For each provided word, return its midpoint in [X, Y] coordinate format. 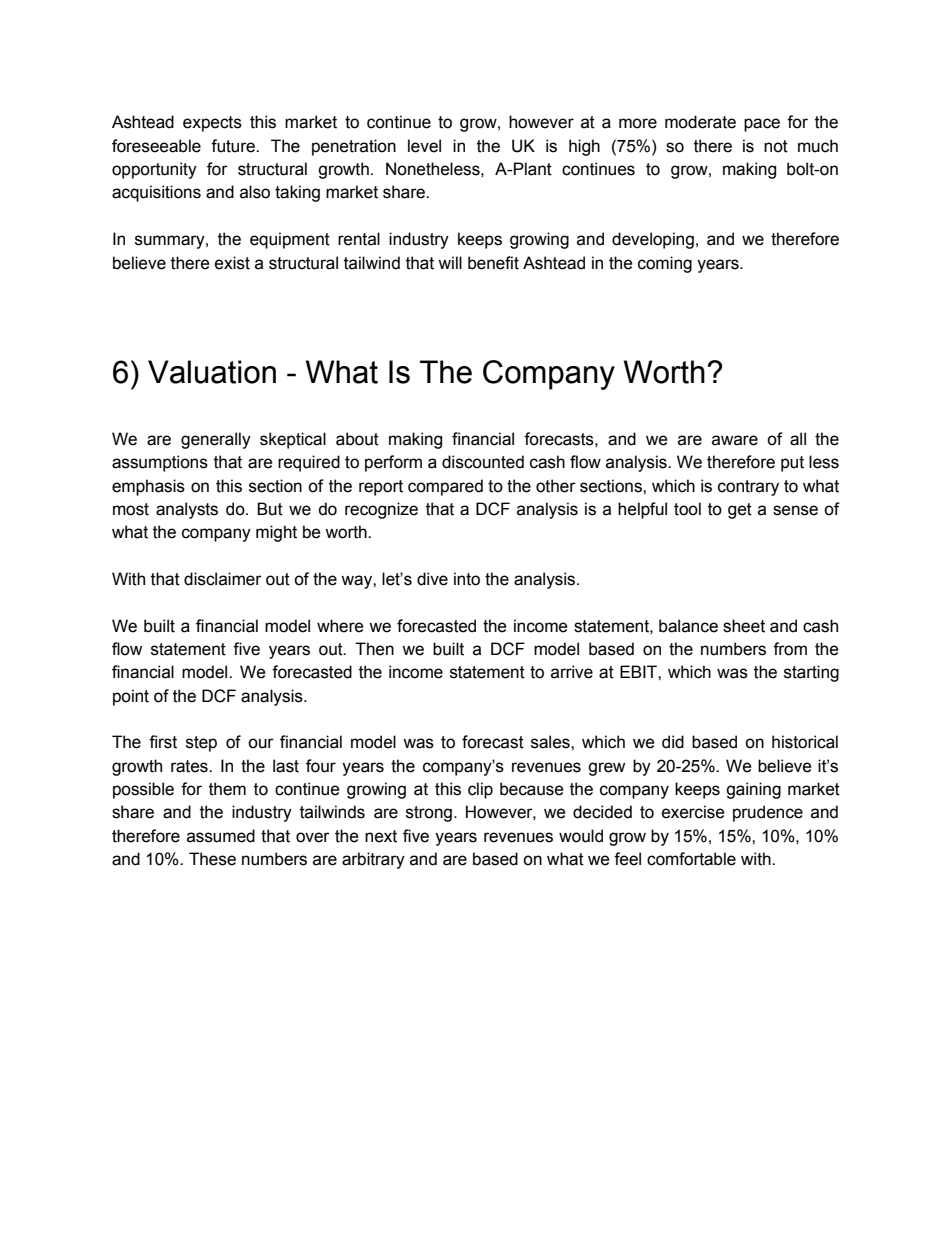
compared [445, 487]
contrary [748, 488]
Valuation [212, 372]
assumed [221, 836]
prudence [768, 813]
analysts [187, 510]
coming [665, 264]
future [234, 146]
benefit [493, 263]
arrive [572, 672]
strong [429, 814]
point [131, 697]
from [790, 649]
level [424, 146]
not [776, 146]
